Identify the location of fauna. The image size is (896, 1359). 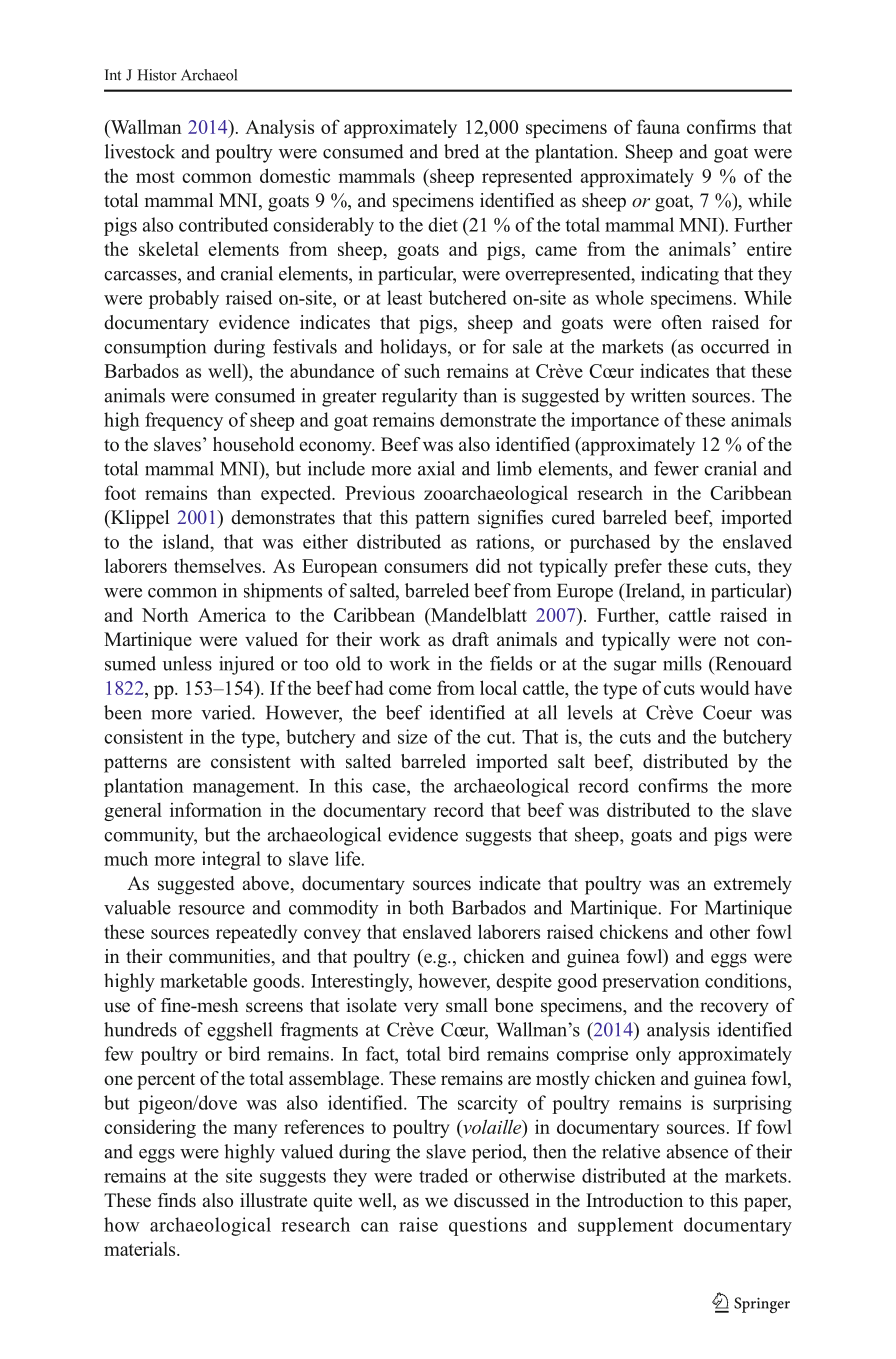
(658, 126).
